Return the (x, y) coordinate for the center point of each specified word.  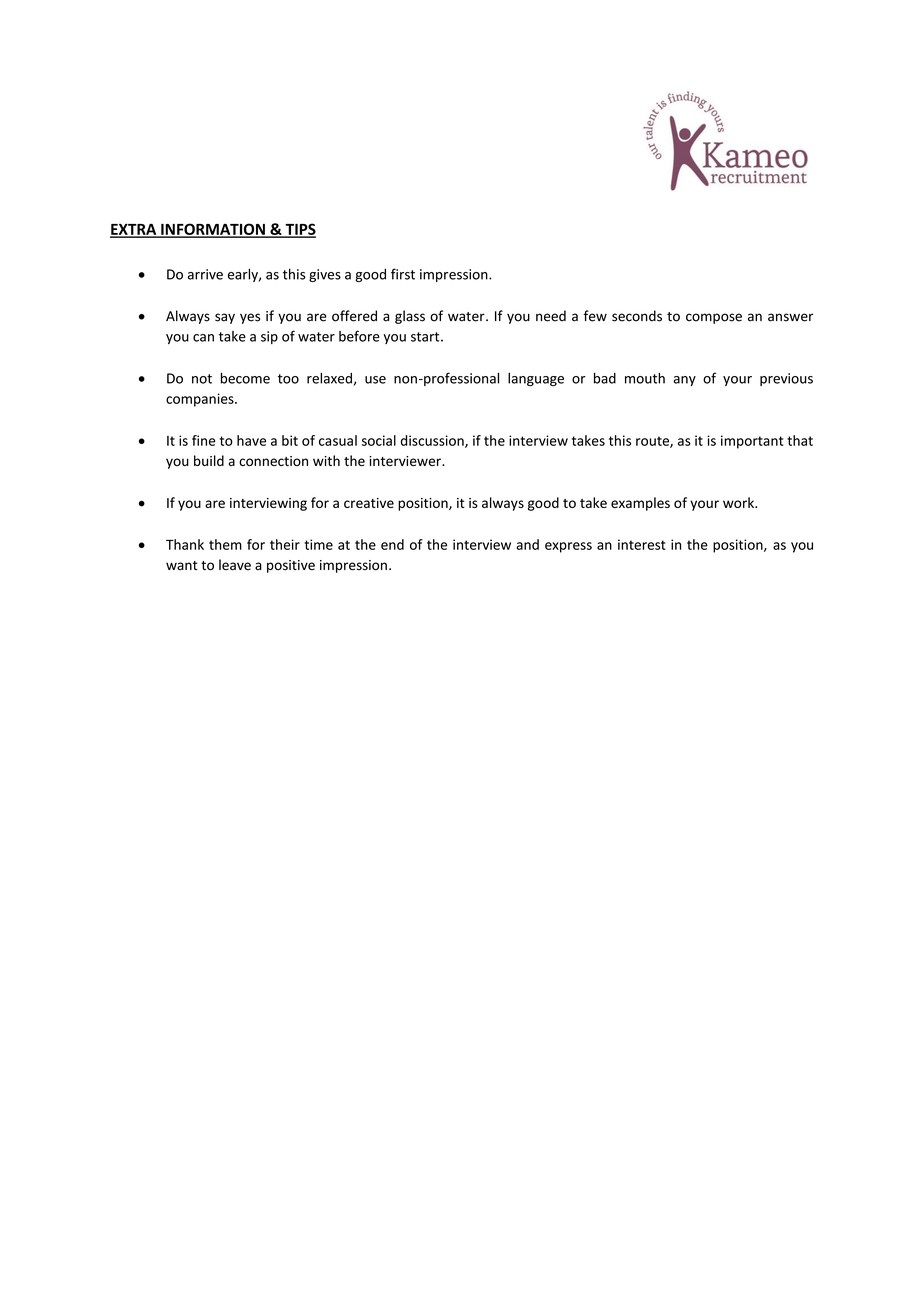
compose (714, 318)
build (209, 460)
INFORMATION (213, 230)
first (403, 274)
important (752, 442)
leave (235, 565)
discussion (433, 441)
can (203, 338)
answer (790, 317)
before (359, 336)
